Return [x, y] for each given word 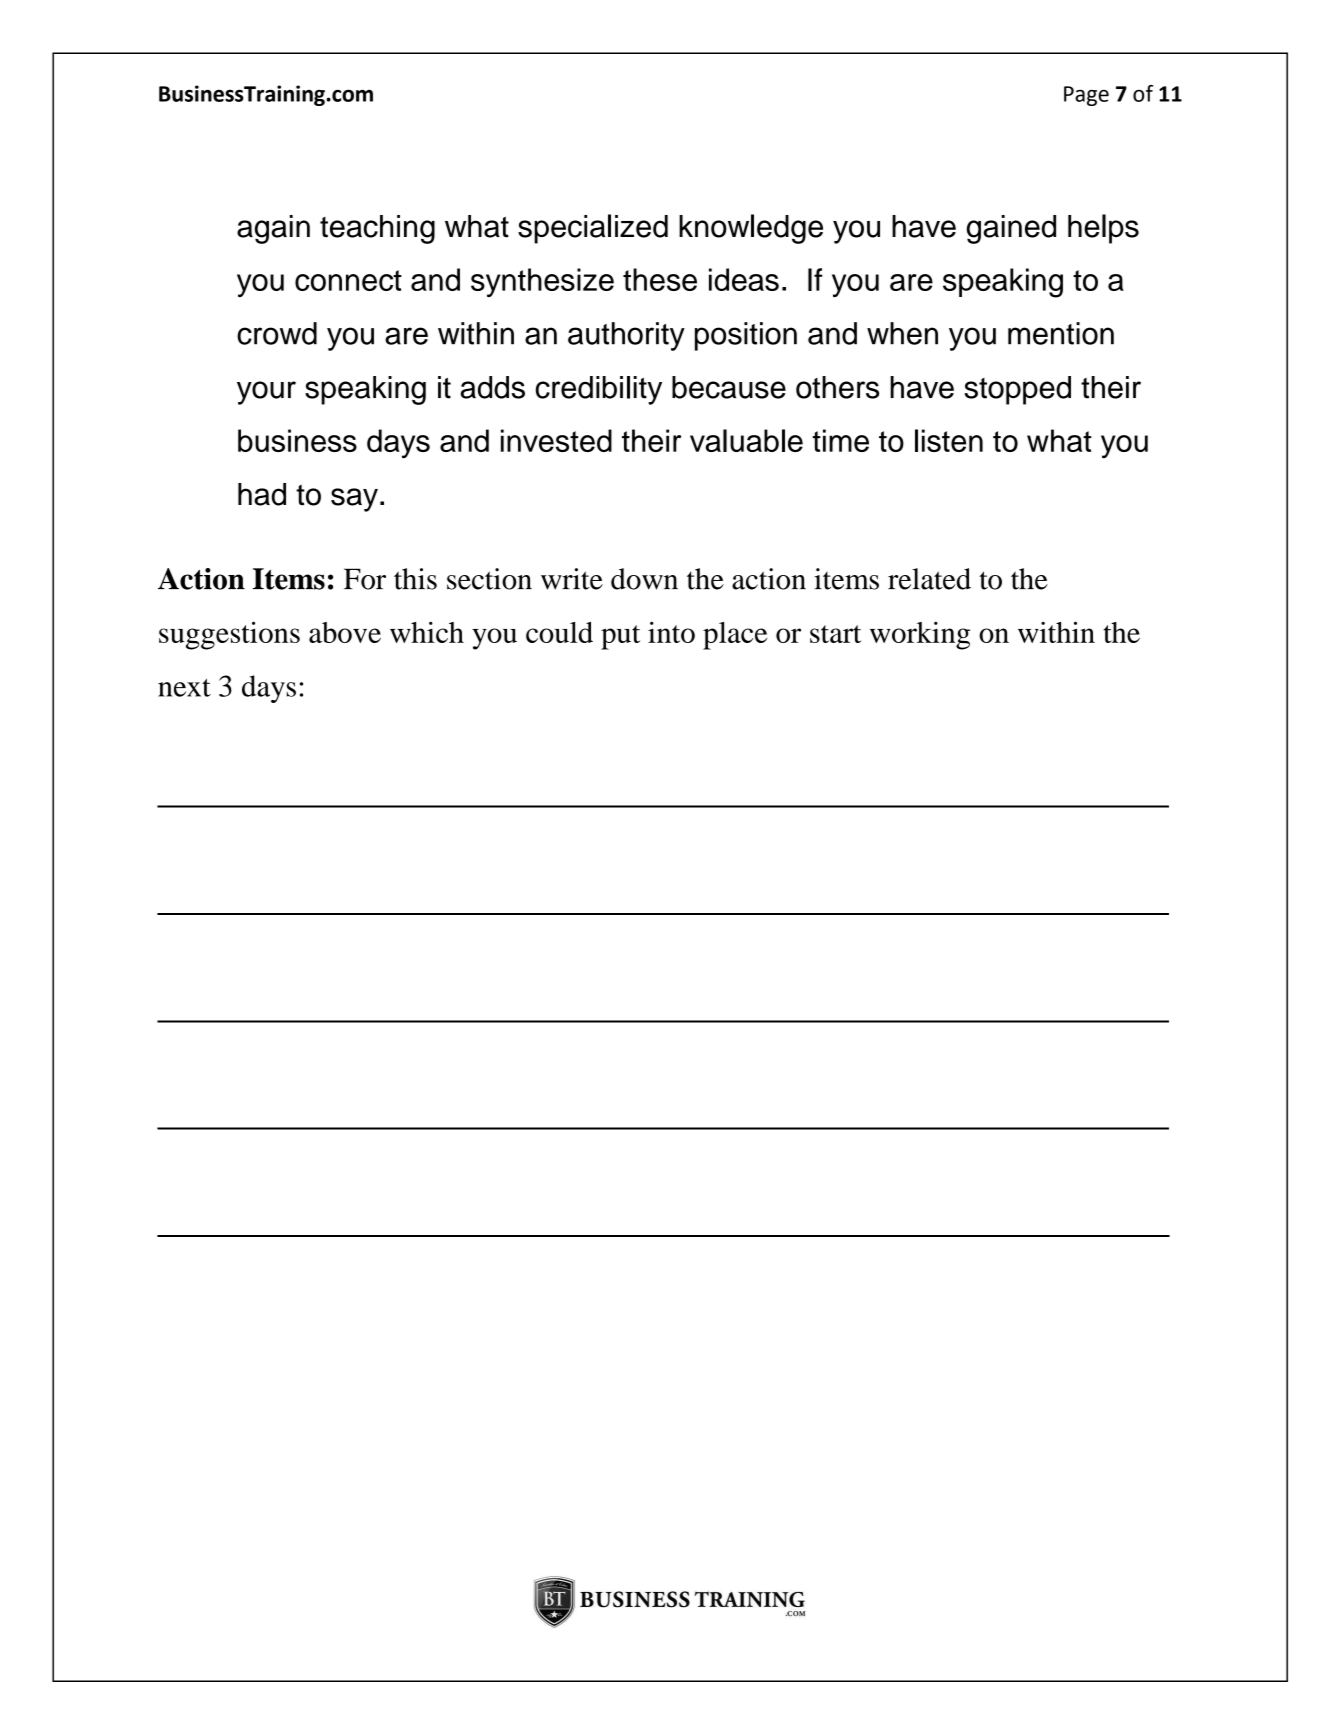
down [644, 579]
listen [949, 440]
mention [1061, 333]
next [184, 688]
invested [556, 440]
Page [1086, 96]
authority [626, 336]
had [262, 494]
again [273, 229]
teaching [377, 229]
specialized [593, 229]
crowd [277, 333]
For [365, 579]
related [929, 579]
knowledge [751, 229]
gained [1011, 229]
